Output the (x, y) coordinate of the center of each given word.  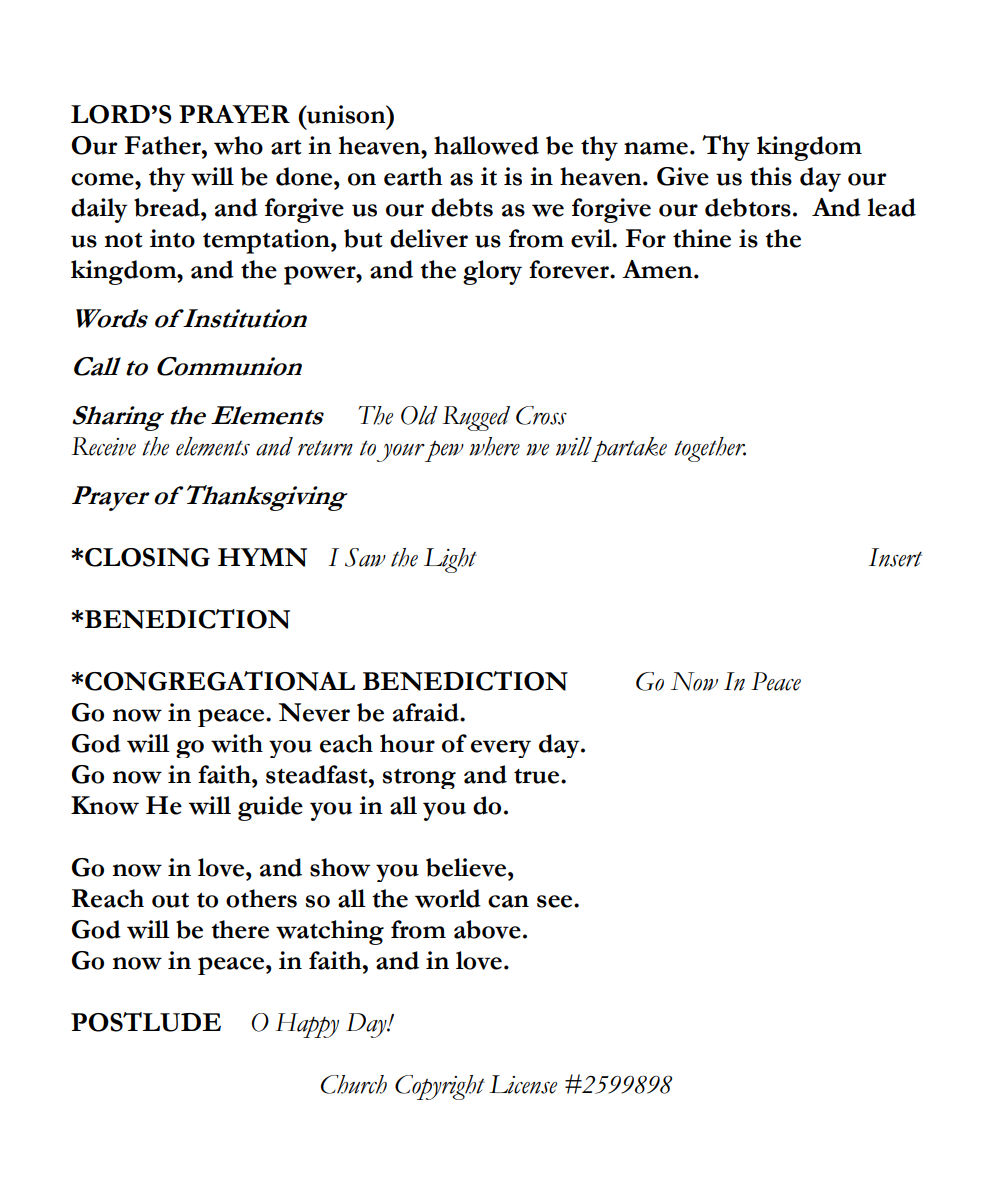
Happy (307, 1025)
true (538, 776)
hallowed (486, 145)
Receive (103, 446)
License (523, 1084)
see (556, 901)
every (501, 749)
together (710, 449)
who (238, 145)
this (771, 176)
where (494, 446)
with (237, 743)
